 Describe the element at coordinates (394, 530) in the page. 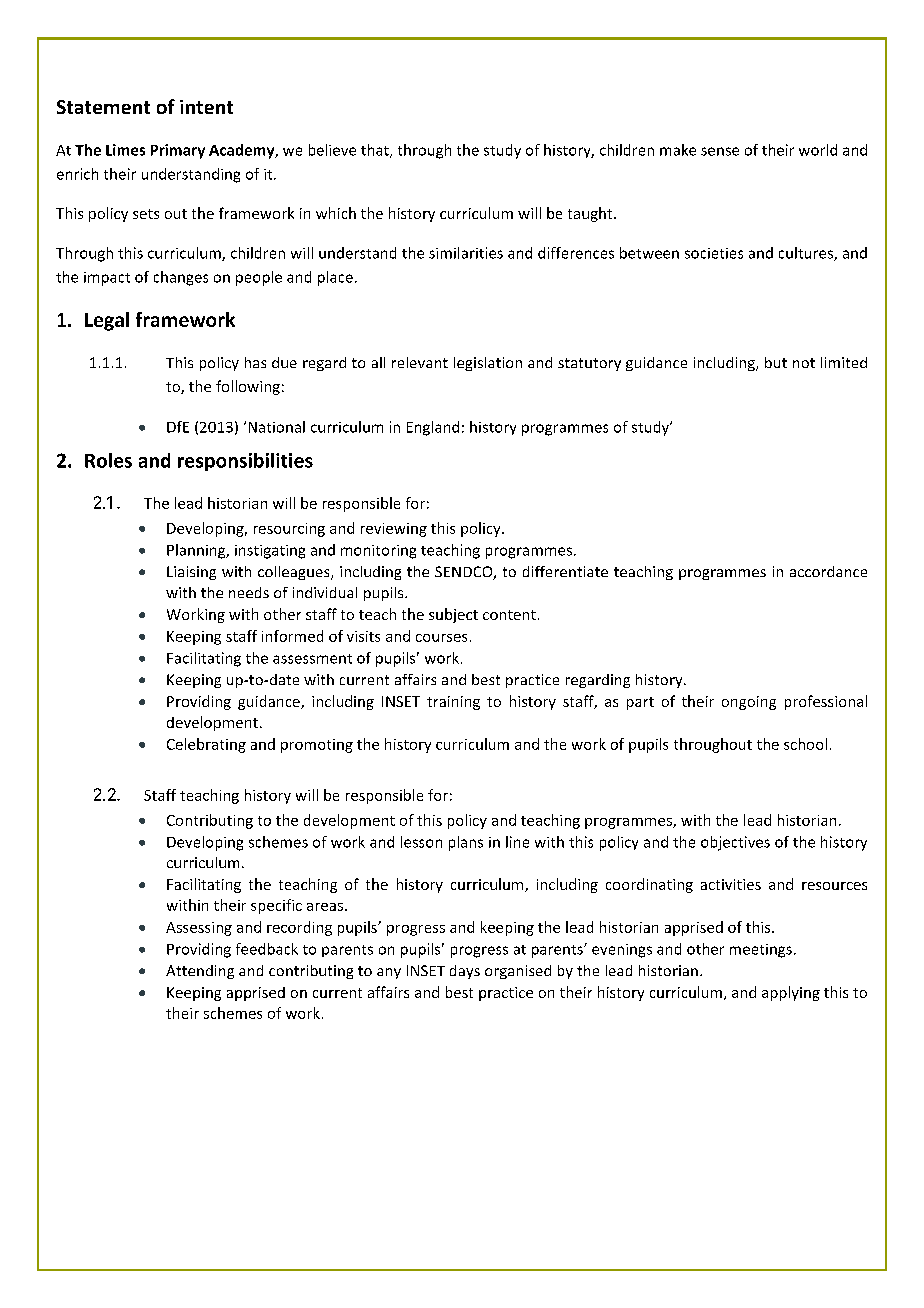

I see `reviewing` at that location.
